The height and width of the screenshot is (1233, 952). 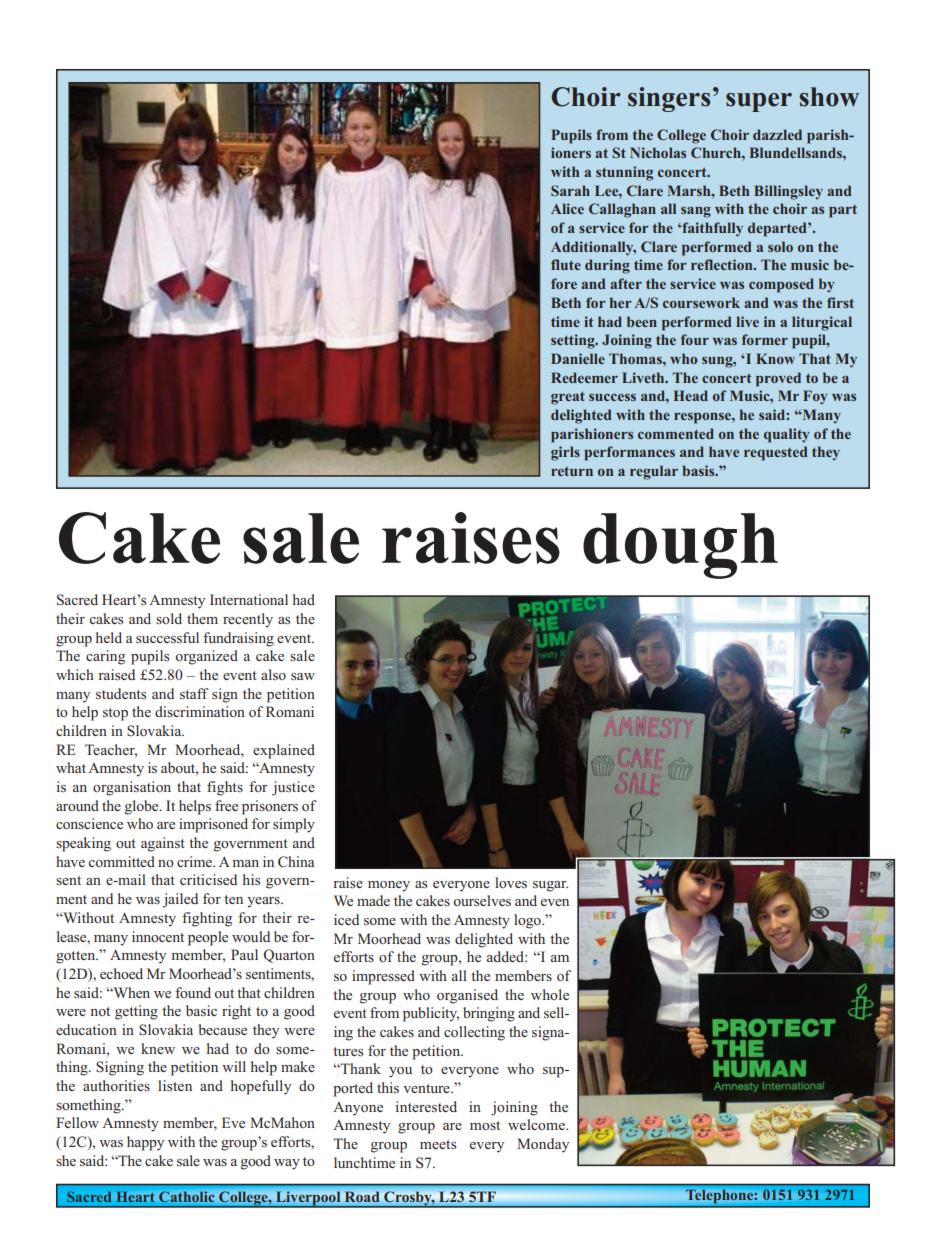 What do you see at coordinates (438, 1144) in the screenshot?
I see `meets` at bounding box center [438, 1144].
